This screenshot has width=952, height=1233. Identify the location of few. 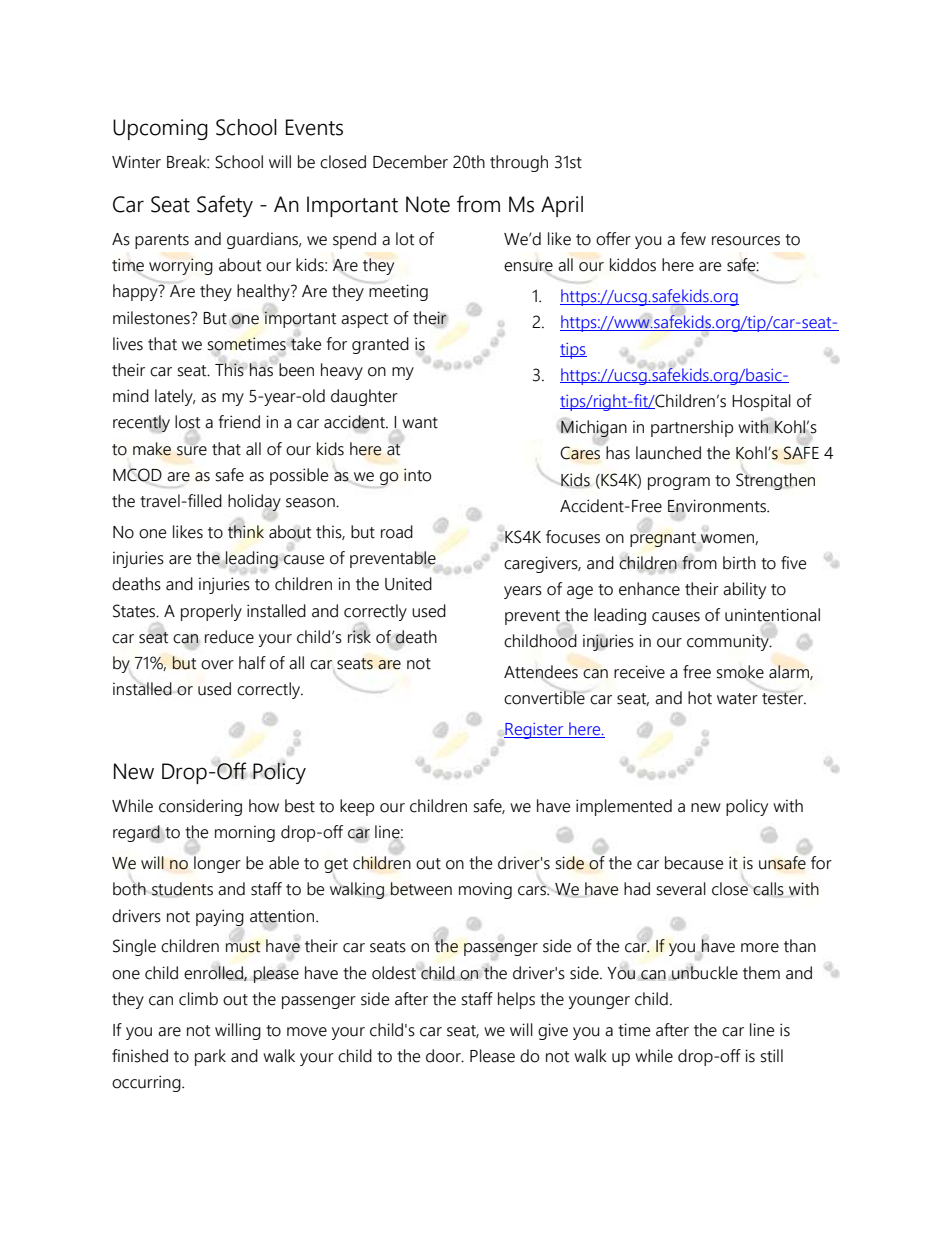
(693, 239).
